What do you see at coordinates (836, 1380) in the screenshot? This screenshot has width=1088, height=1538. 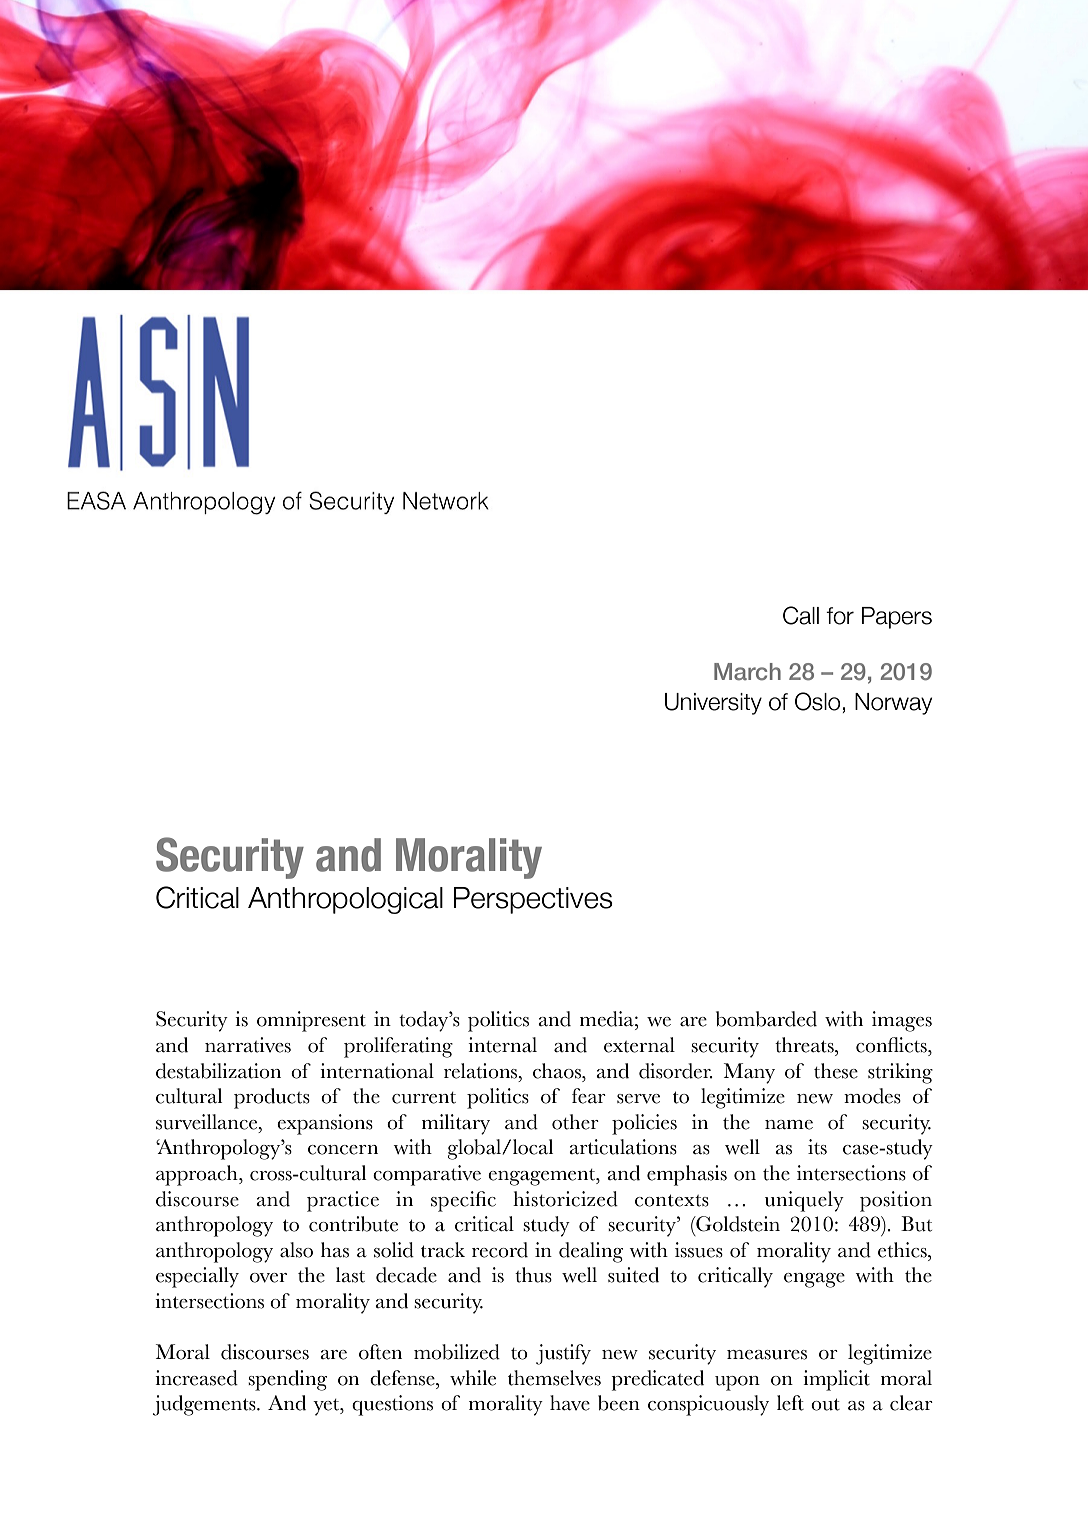 I see `implicit` at bounding box center [836, 1380].
